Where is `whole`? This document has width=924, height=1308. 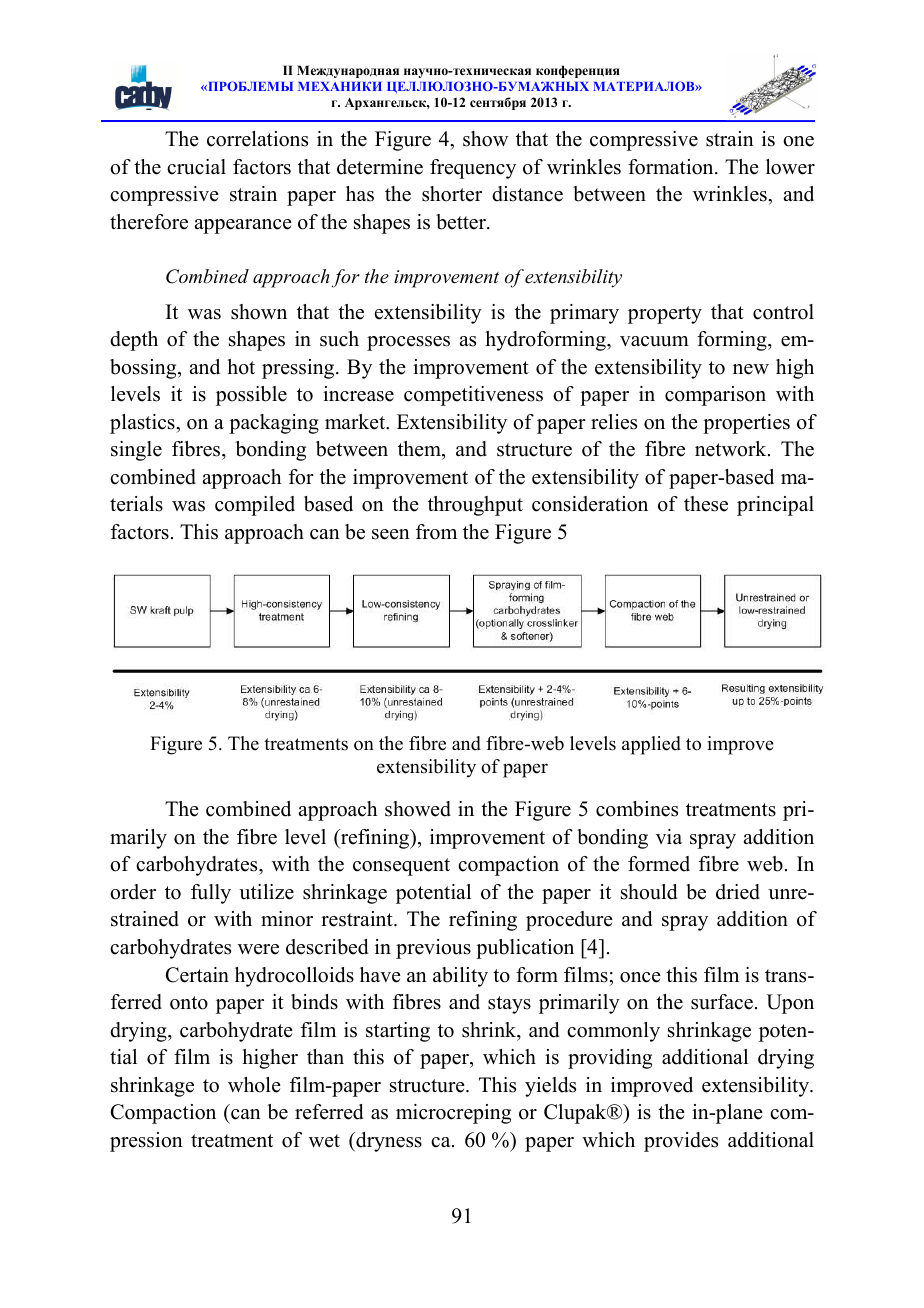
whole is located at coordinates (254, 1085).
